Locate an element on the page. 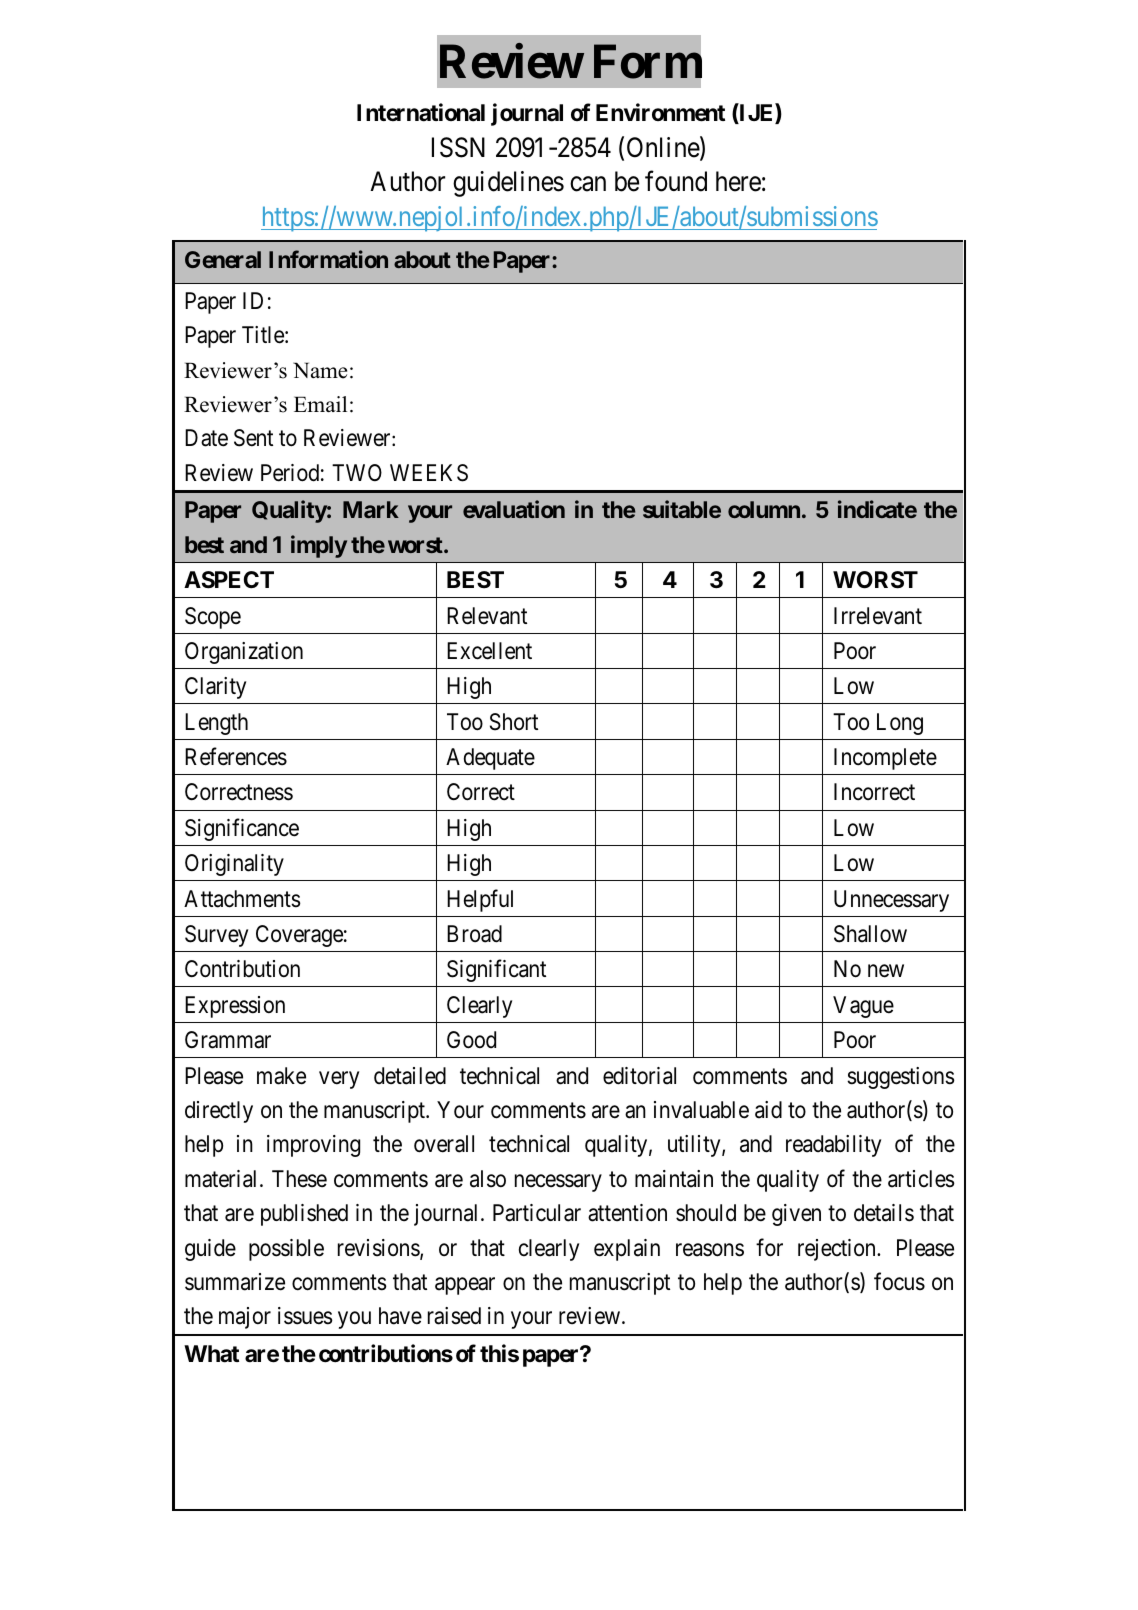 The height and width of the page is (1610, 1138). ISSN is located at coordinates (458, 147).
